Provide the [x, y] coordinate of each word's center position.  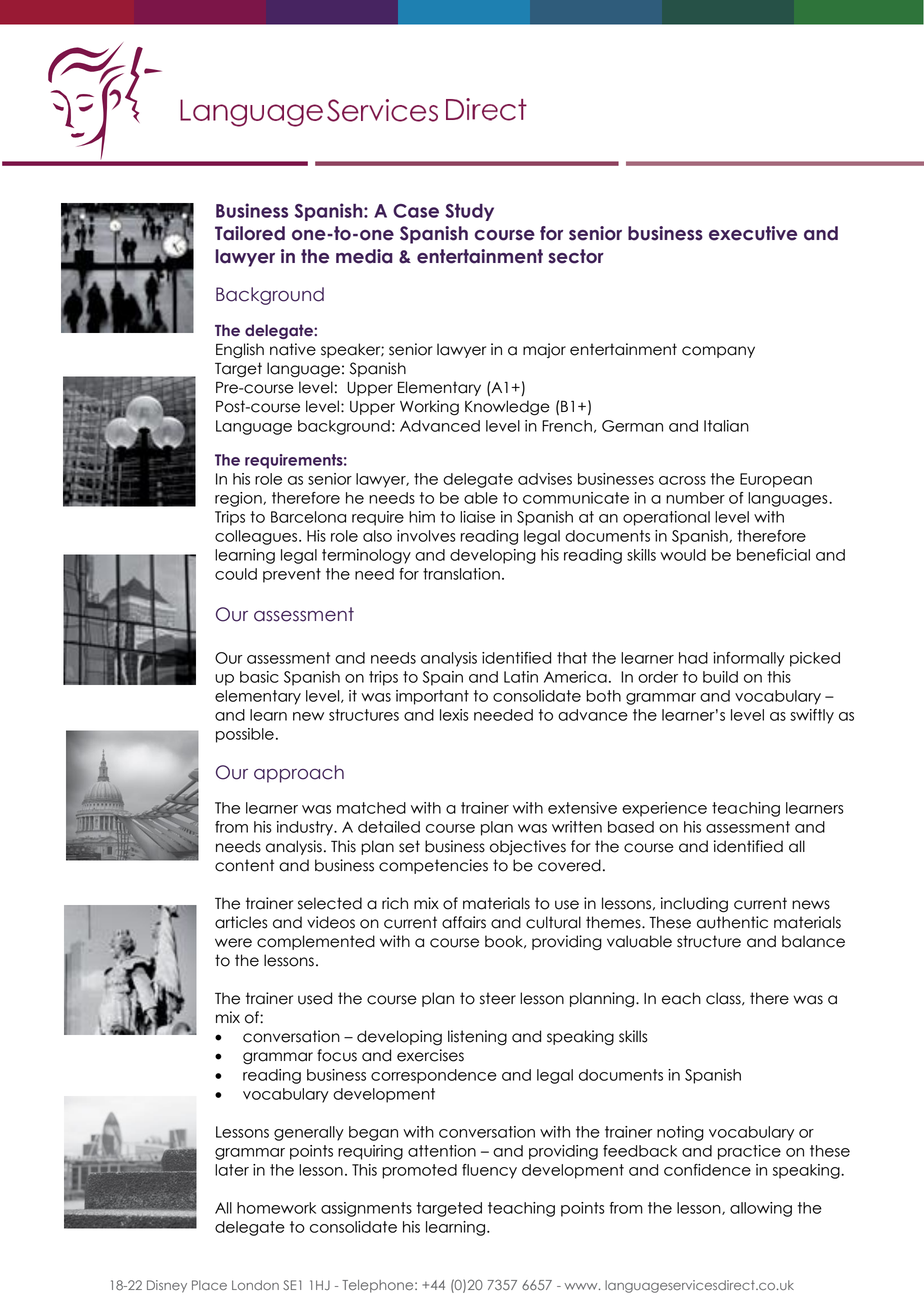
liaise [477, 517]
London [255, 1285]
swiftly [812, 716]
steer [498, 998]
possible [245, 735]
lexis [454, 715]
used [315, 998]
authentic [732, 922]
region [239, 499]
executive [753, 233]
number [695, 498]
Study [469, 212]
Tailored [250, 233]
